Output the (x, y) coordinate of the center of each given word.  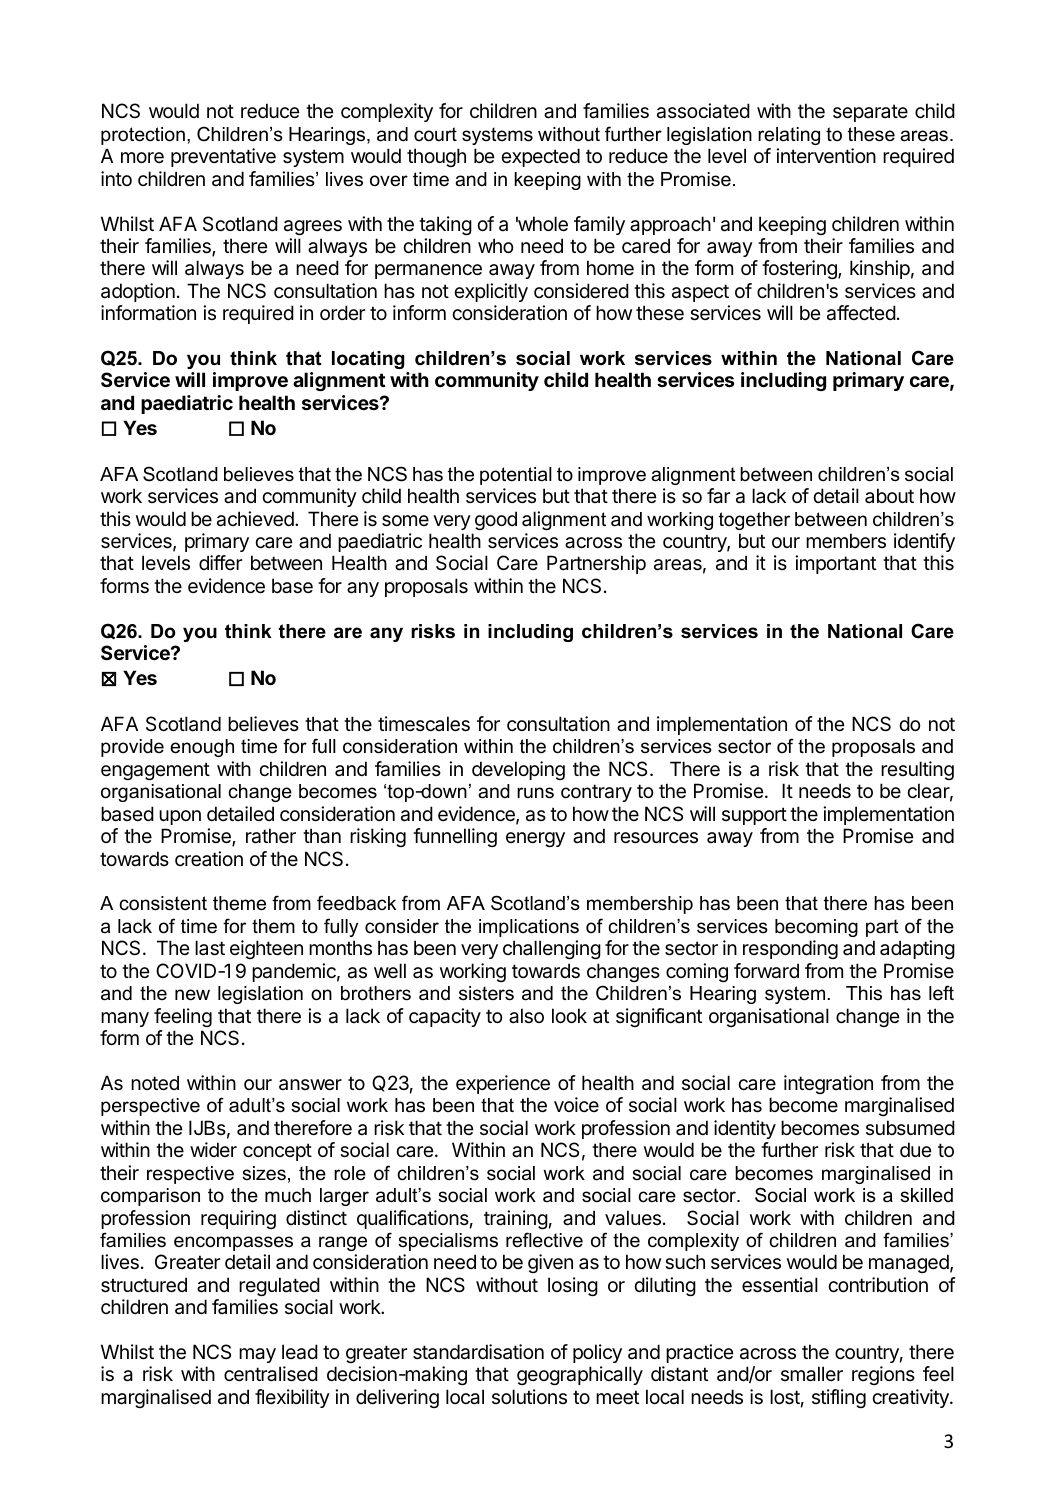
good (496, 520)
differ (220, 563)
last (210, 948)
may (257, 1355)
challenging (552, 949)
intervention (826, 156)
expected (540, 157)
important (835, 564)
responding (790, 949)
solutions (529, 1396)
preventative (223, 157)
